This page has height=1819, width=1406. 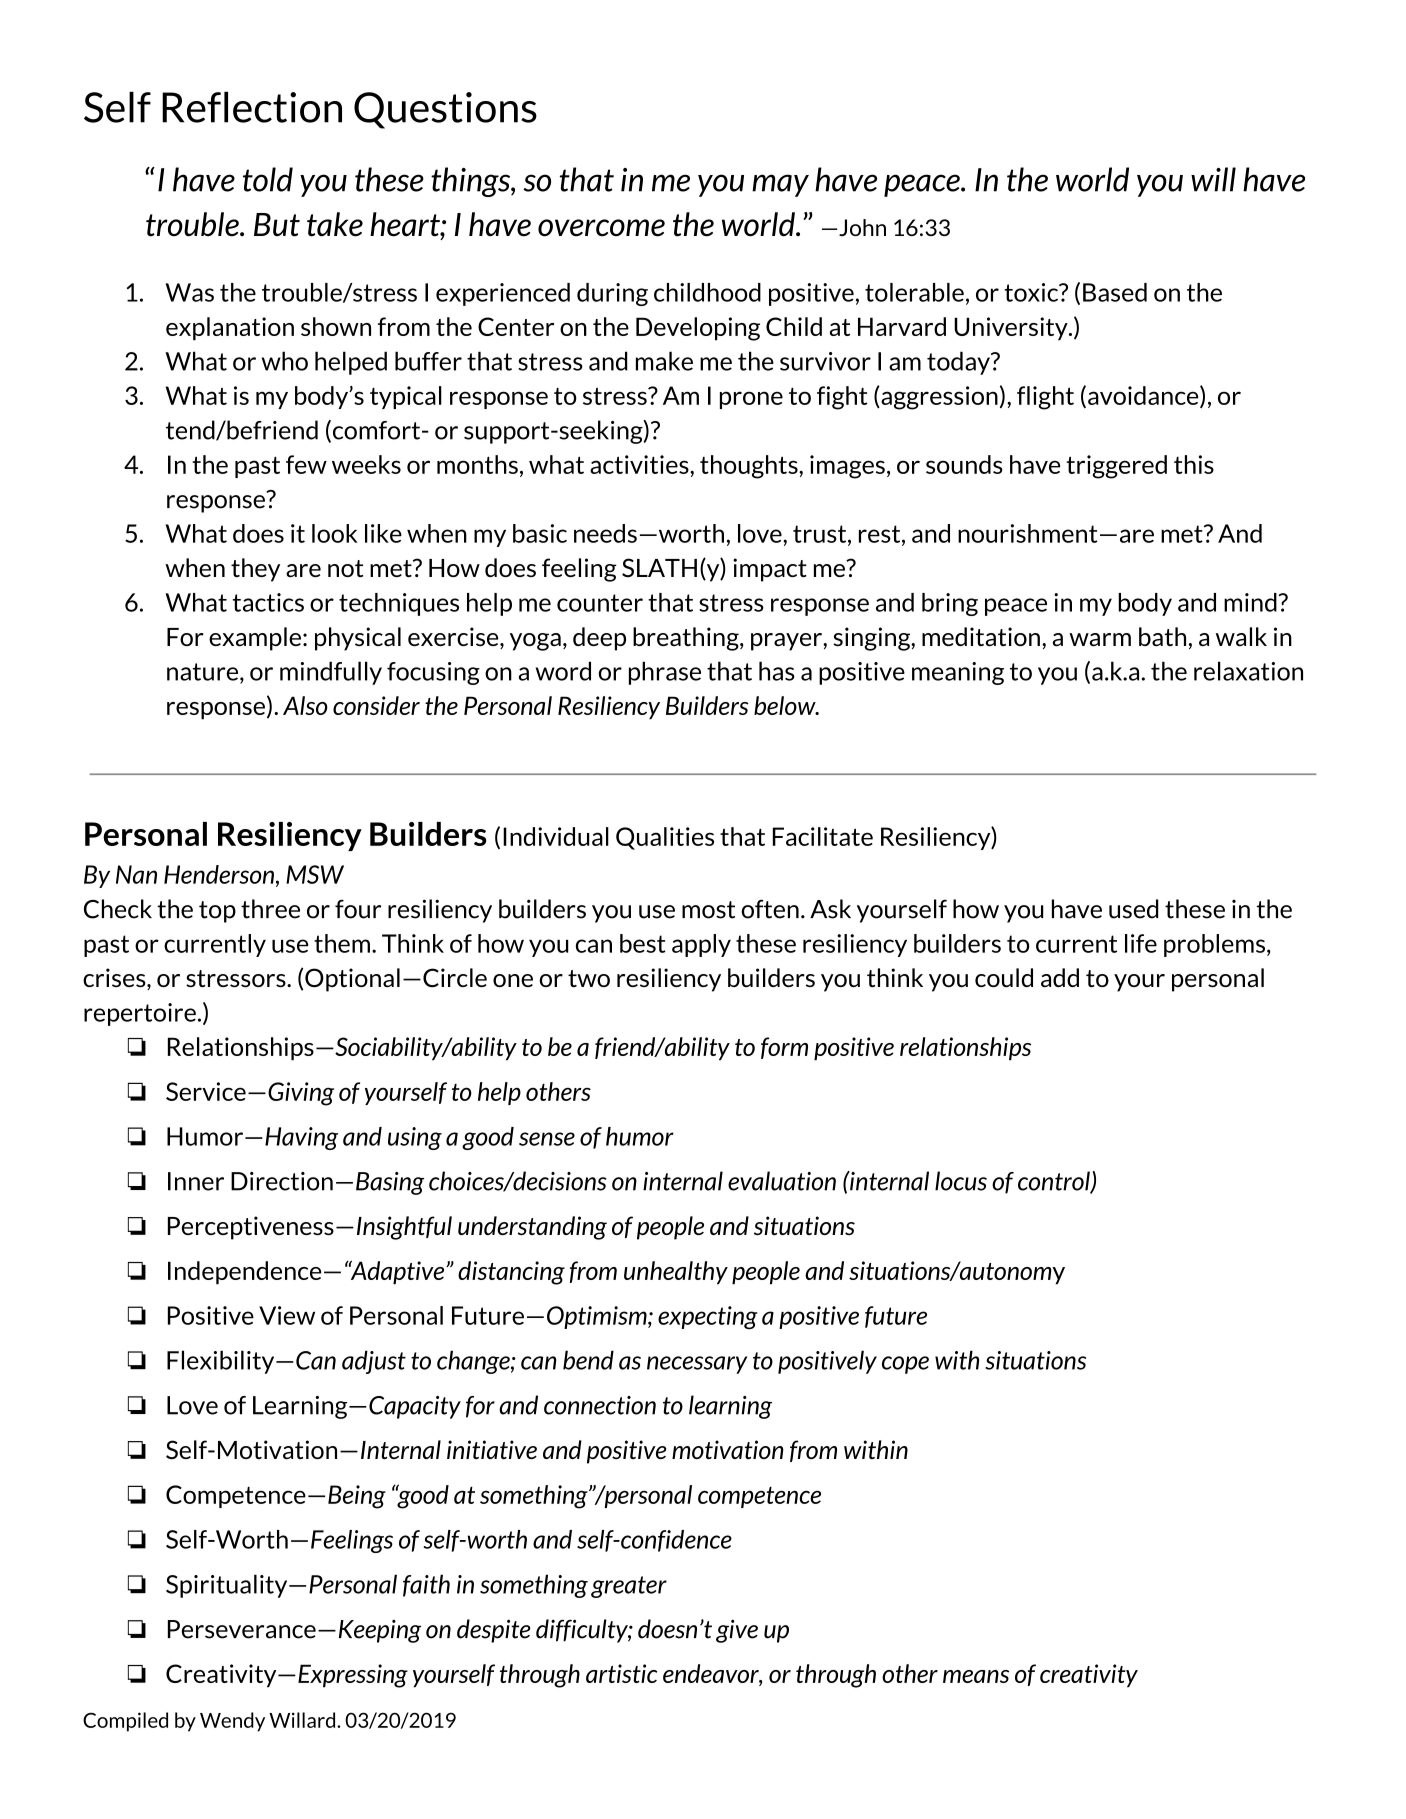 What do you see at coordinates (780, 185) in the page?
I see `may` at bounding box center [780, 185].
